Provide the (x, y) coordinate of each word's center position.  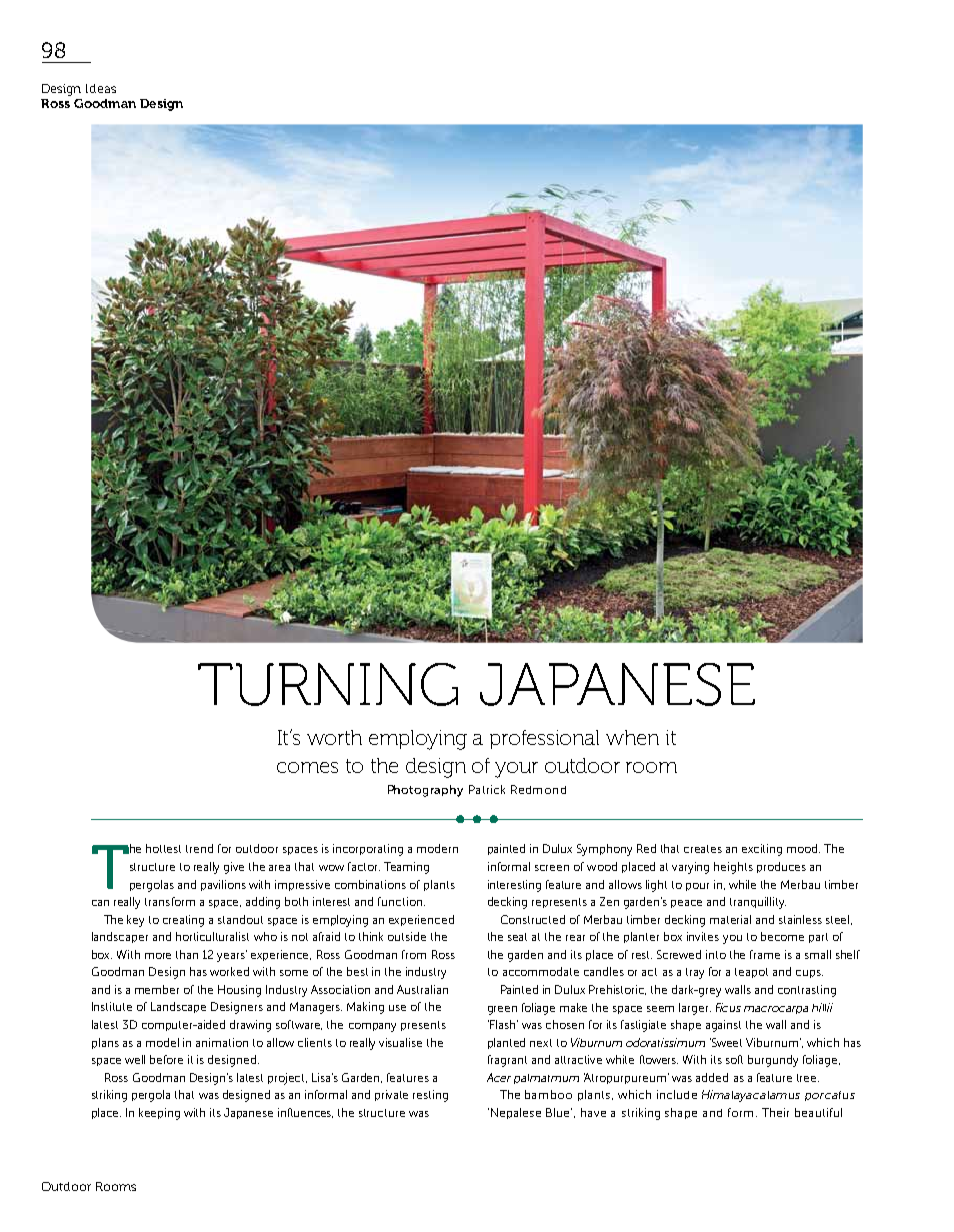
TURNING (328, 684)
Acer (499, 1077)
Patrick (487, 789)
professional (544, 739)
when (632, 737)
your (516, 770)
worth (334, 737)
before (166, 1059)
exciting (762, 850)
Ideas (101, 88)
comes (307, 767)
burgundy (773, 1061)
